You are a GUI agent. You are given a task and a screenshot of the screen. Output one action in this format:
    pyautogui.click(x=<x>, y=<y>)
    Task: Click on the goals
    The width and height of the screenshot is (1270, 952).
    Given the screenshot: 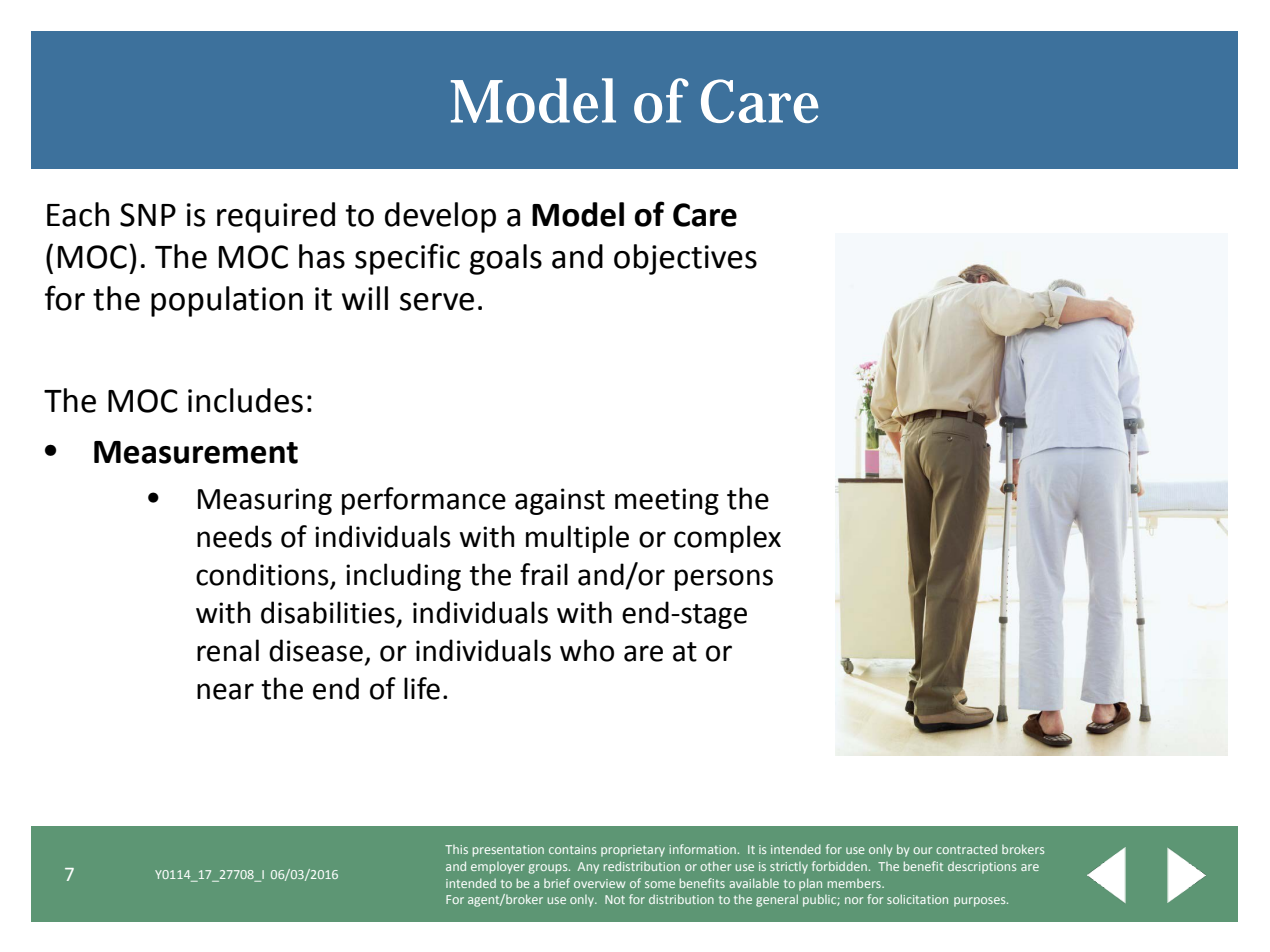 What is the action you would take?
    pyautogui.click(x=506, y=259)
